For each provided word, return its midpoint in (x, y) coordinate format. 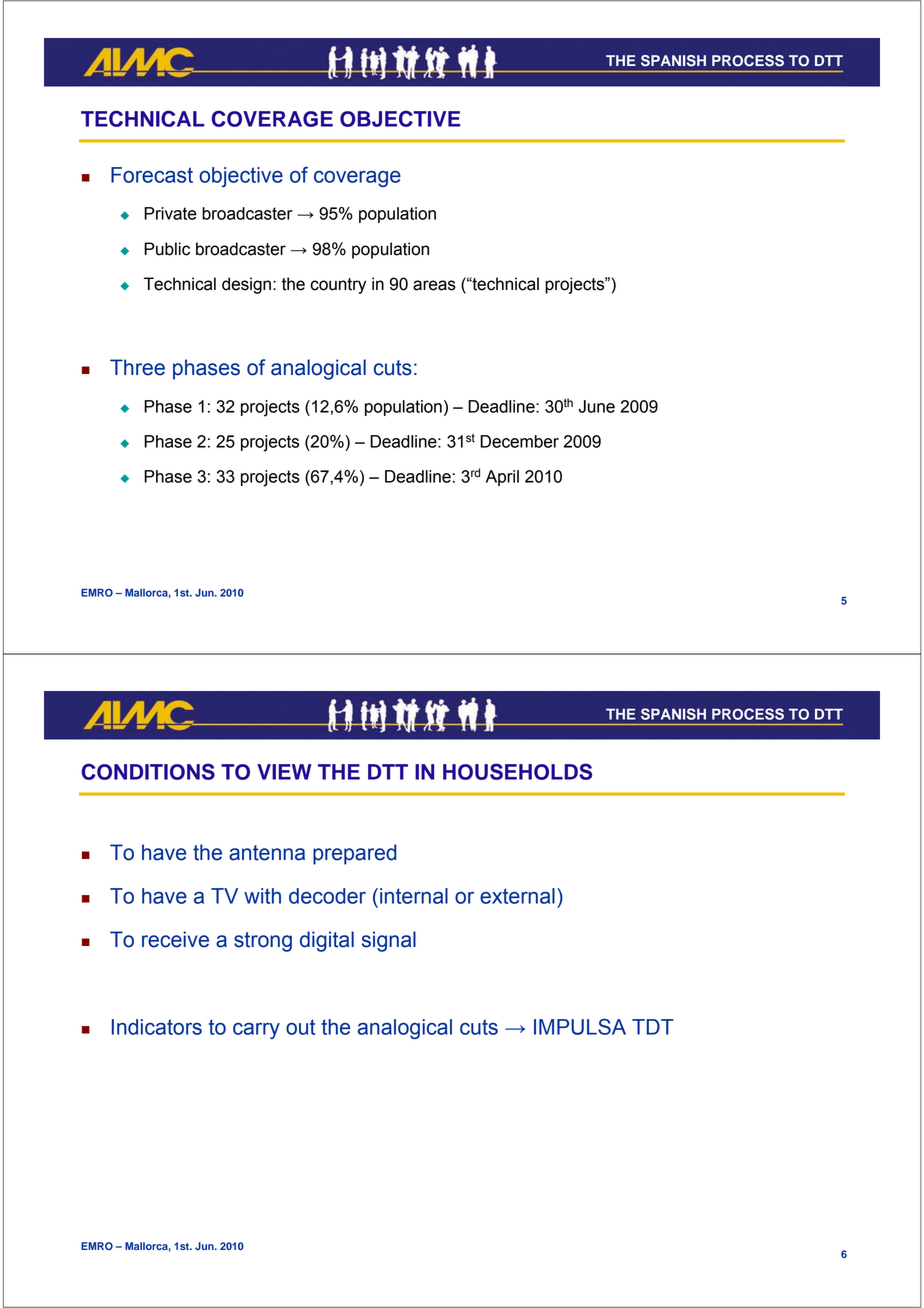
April (502, 478)
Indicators (157, 1027)
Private (170, 213)
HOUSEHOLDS (517, 771)
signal (389, 941)
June (596, 406)
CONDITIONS (148, 771)
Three (137, 367)
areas (434, 285)
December (519, 441)
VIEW (284, 772)
